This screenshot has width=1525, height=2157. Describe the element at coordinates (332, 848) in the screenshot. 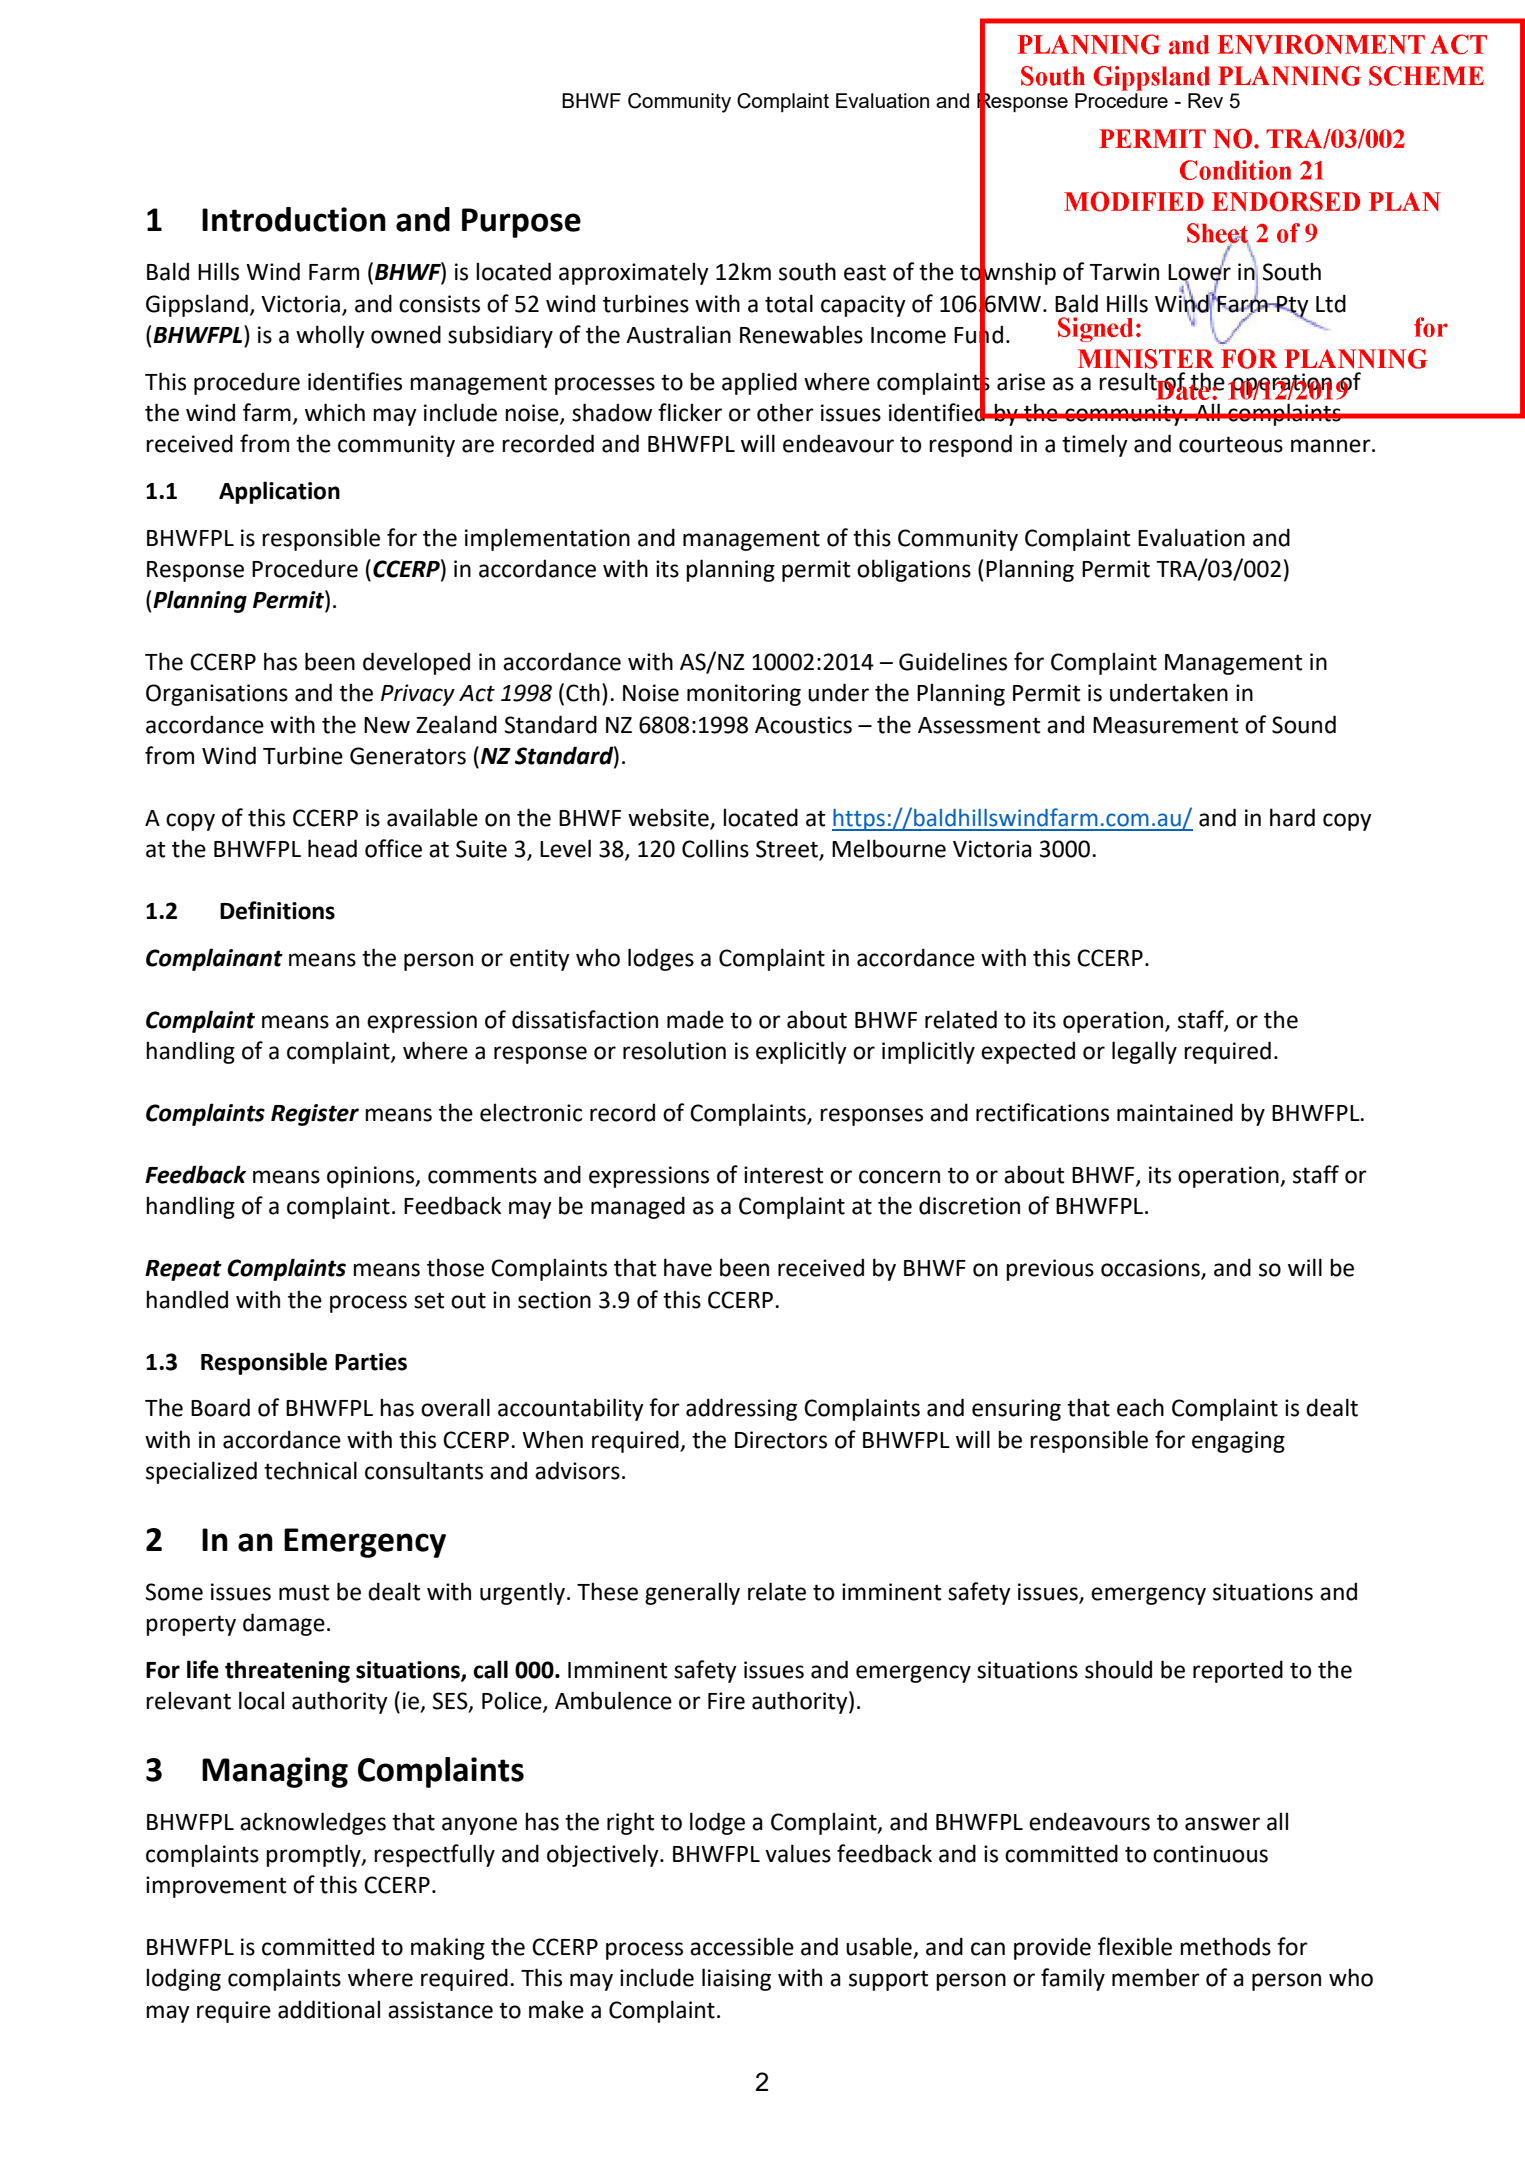

I see `head` at that location.
